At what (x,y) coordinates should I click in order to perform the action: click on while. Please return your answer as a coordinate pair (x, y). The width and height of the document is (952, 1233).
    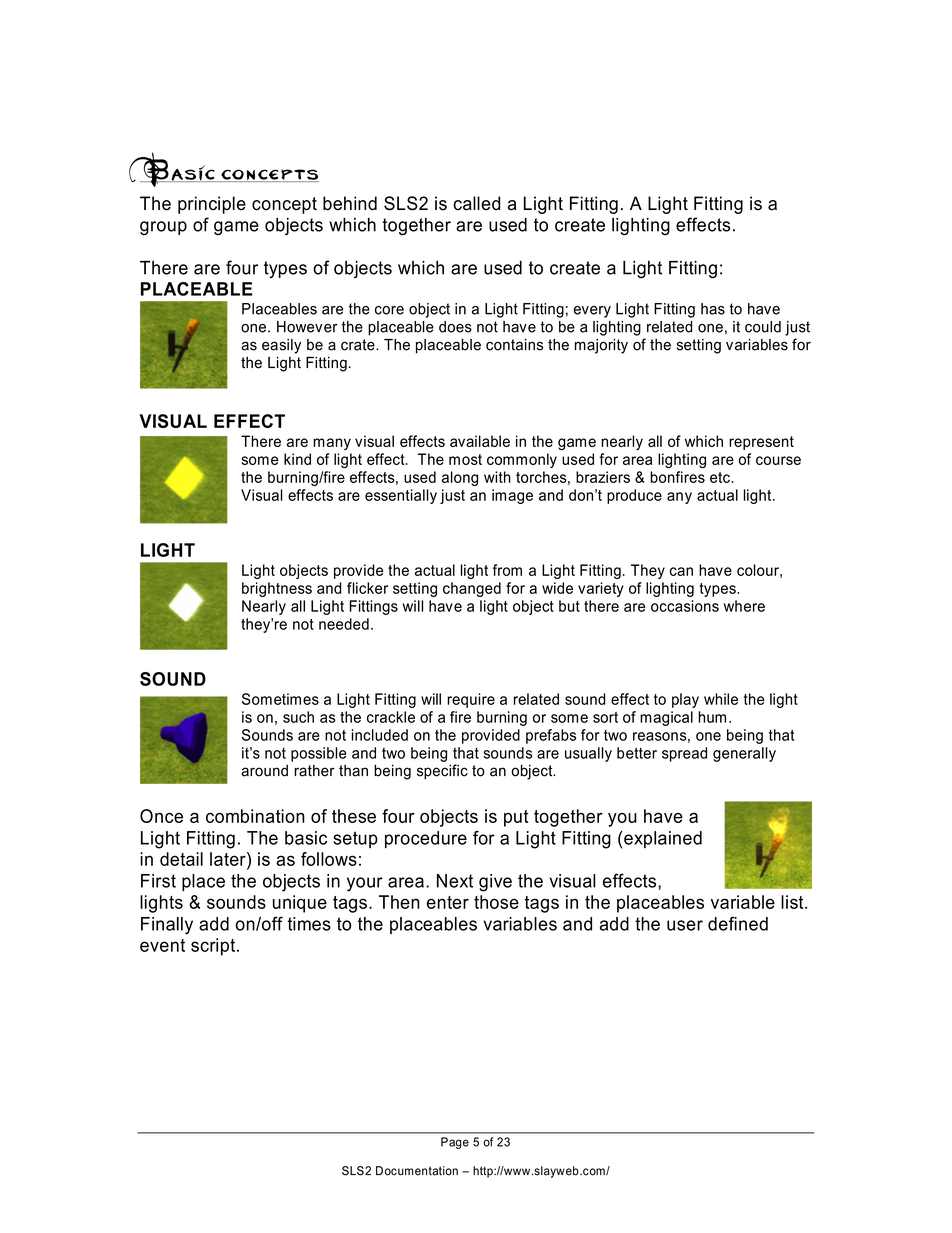
    Looking at the image, I should click on (721, 699).
